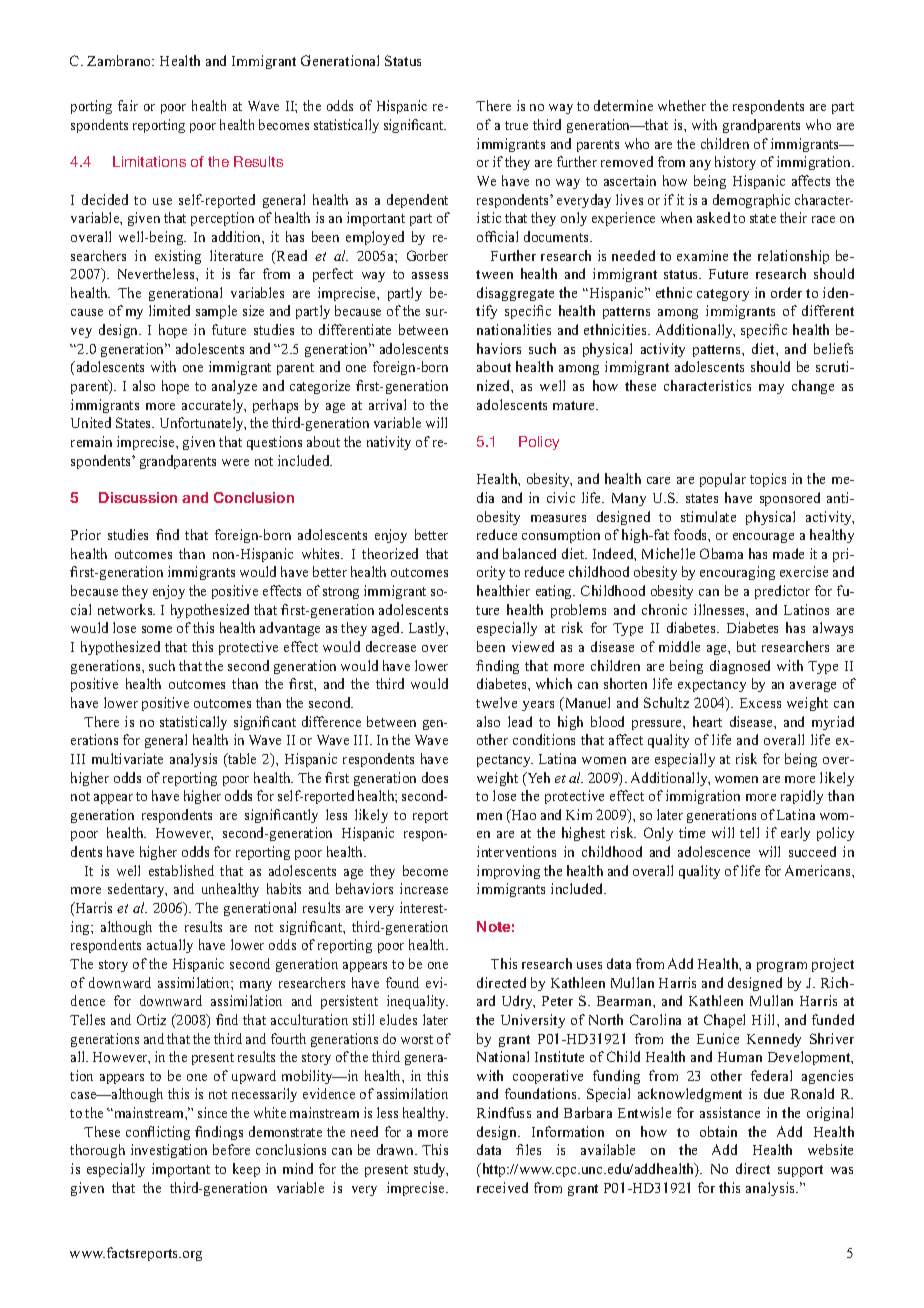 The image size is (924, 1308). I want to click on whether, so click(682, 105).
